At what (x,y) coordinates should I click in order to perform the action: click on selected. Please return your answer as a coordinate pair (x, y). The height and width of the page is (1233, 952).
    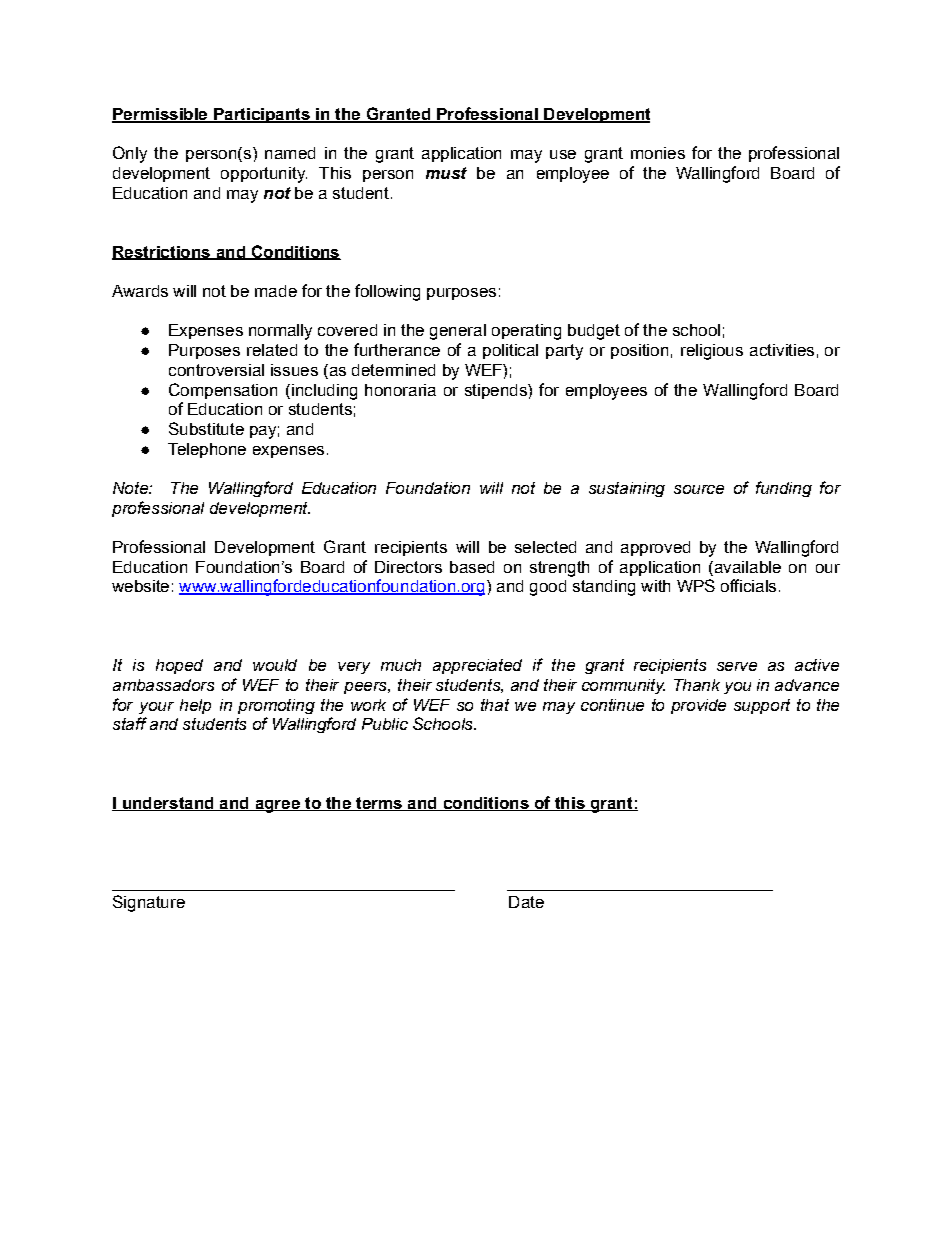
    Looking at the image, I should click on (545, 547).
